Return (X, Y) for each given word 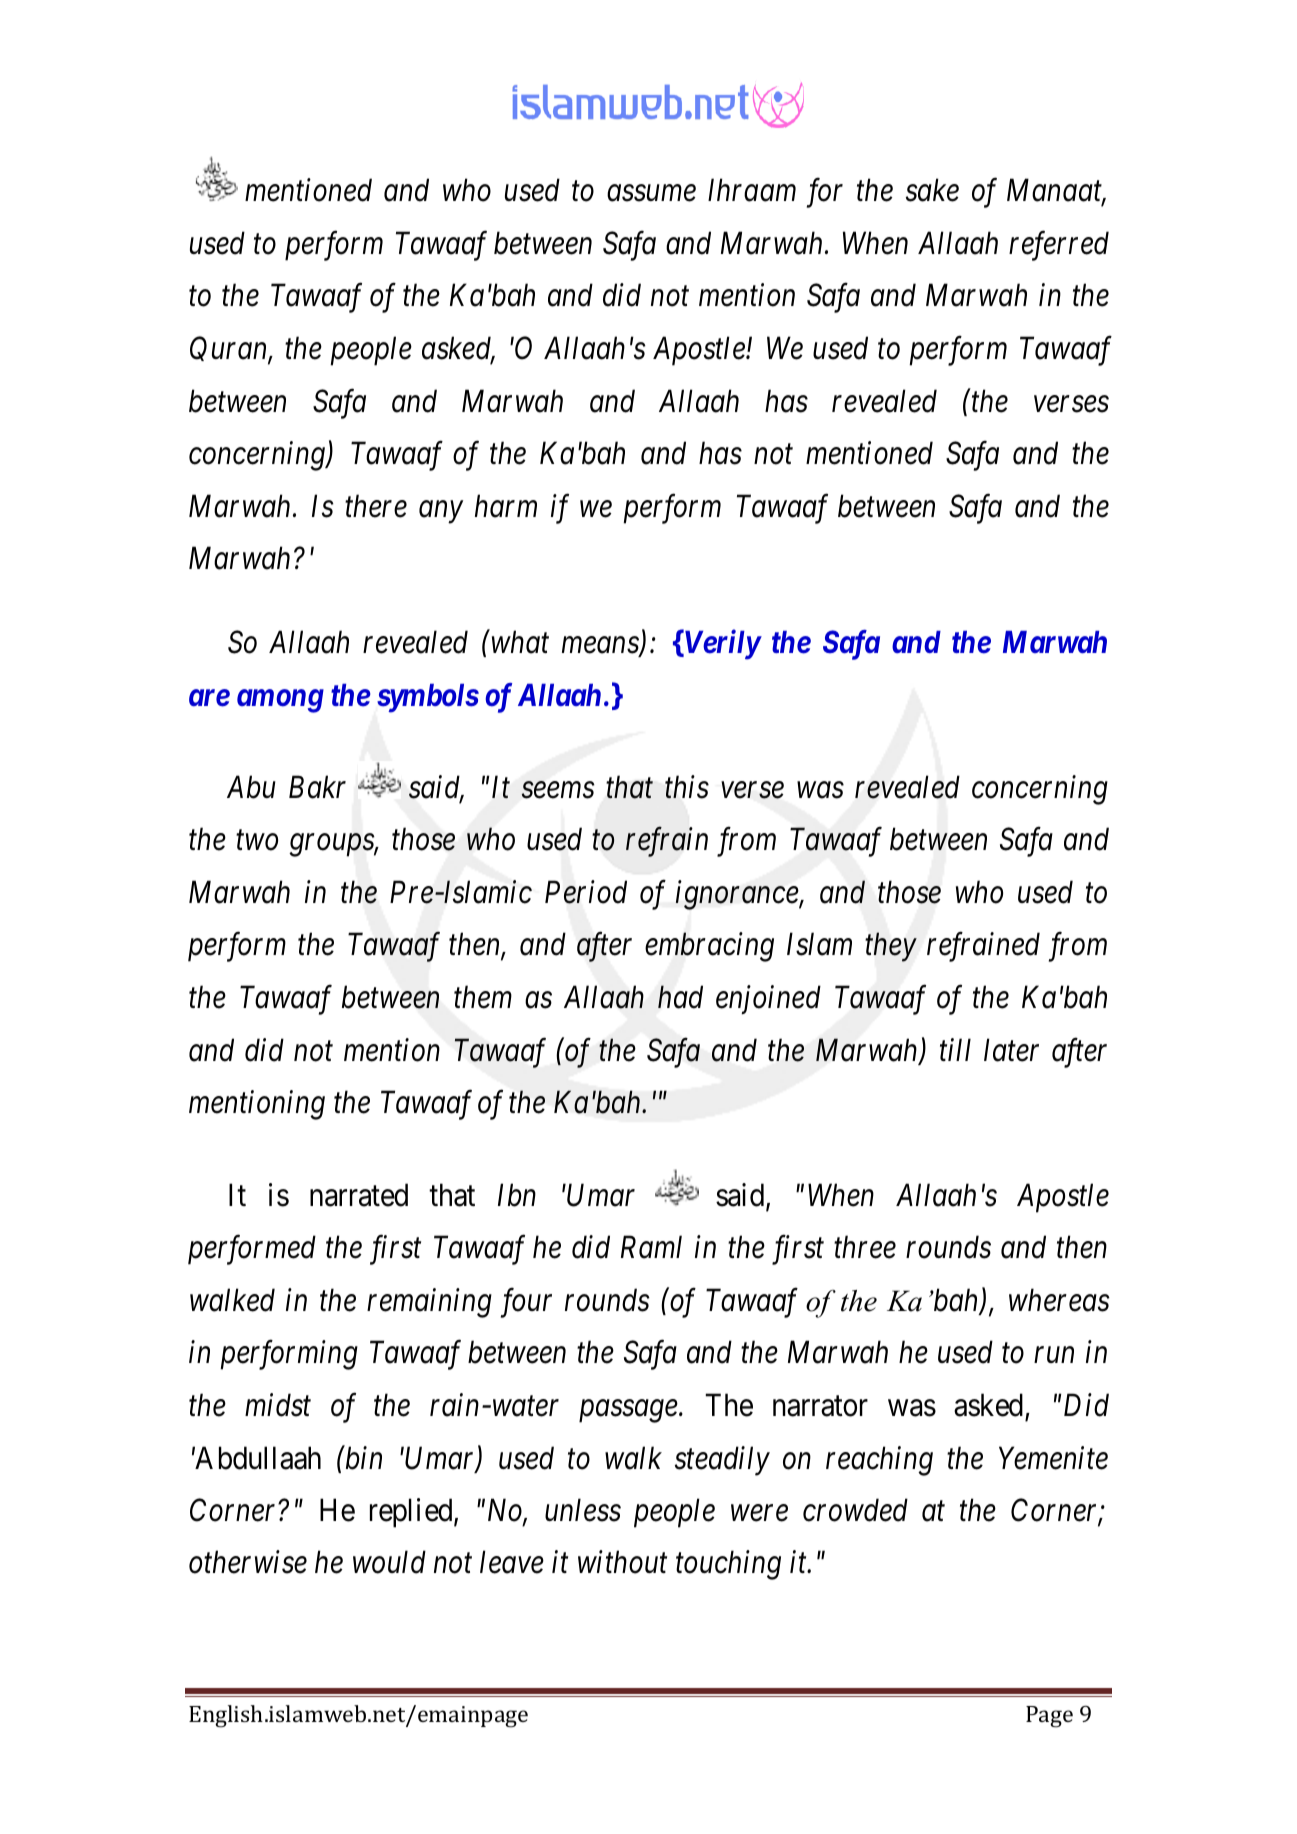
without (622, 1562)
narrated (359, 1195)
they (891, 947)
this (687, 787)
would (389, 1562)
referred (1059, 246)
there (376, 506)
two (257, 841)
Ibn (517, 1195)
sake (932, 190)
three (865, 1247)
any (441, 512)
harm (506, 506)
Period (586, 892)
